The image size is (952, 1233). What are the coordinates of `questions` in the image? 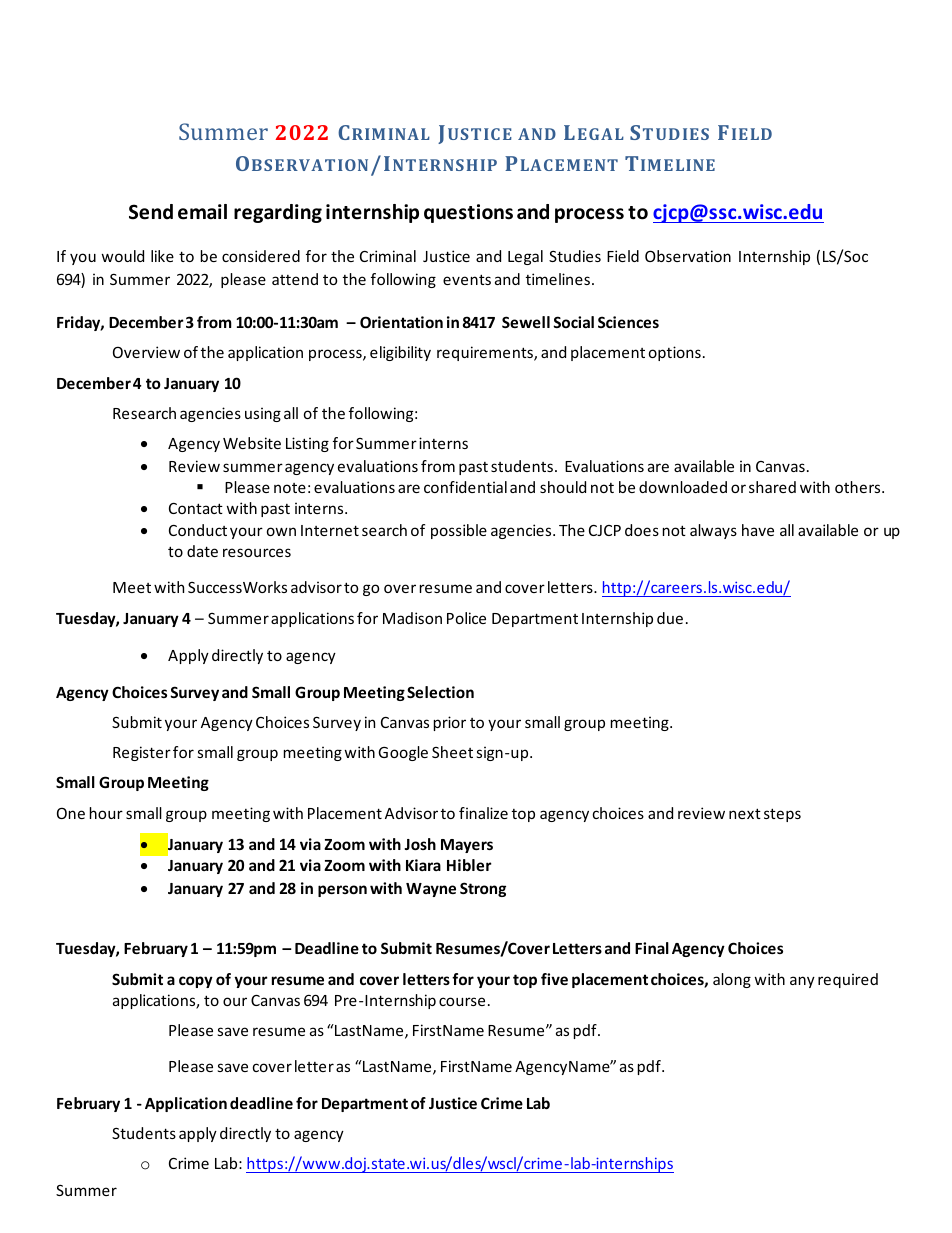 It's located at (468, 213).
